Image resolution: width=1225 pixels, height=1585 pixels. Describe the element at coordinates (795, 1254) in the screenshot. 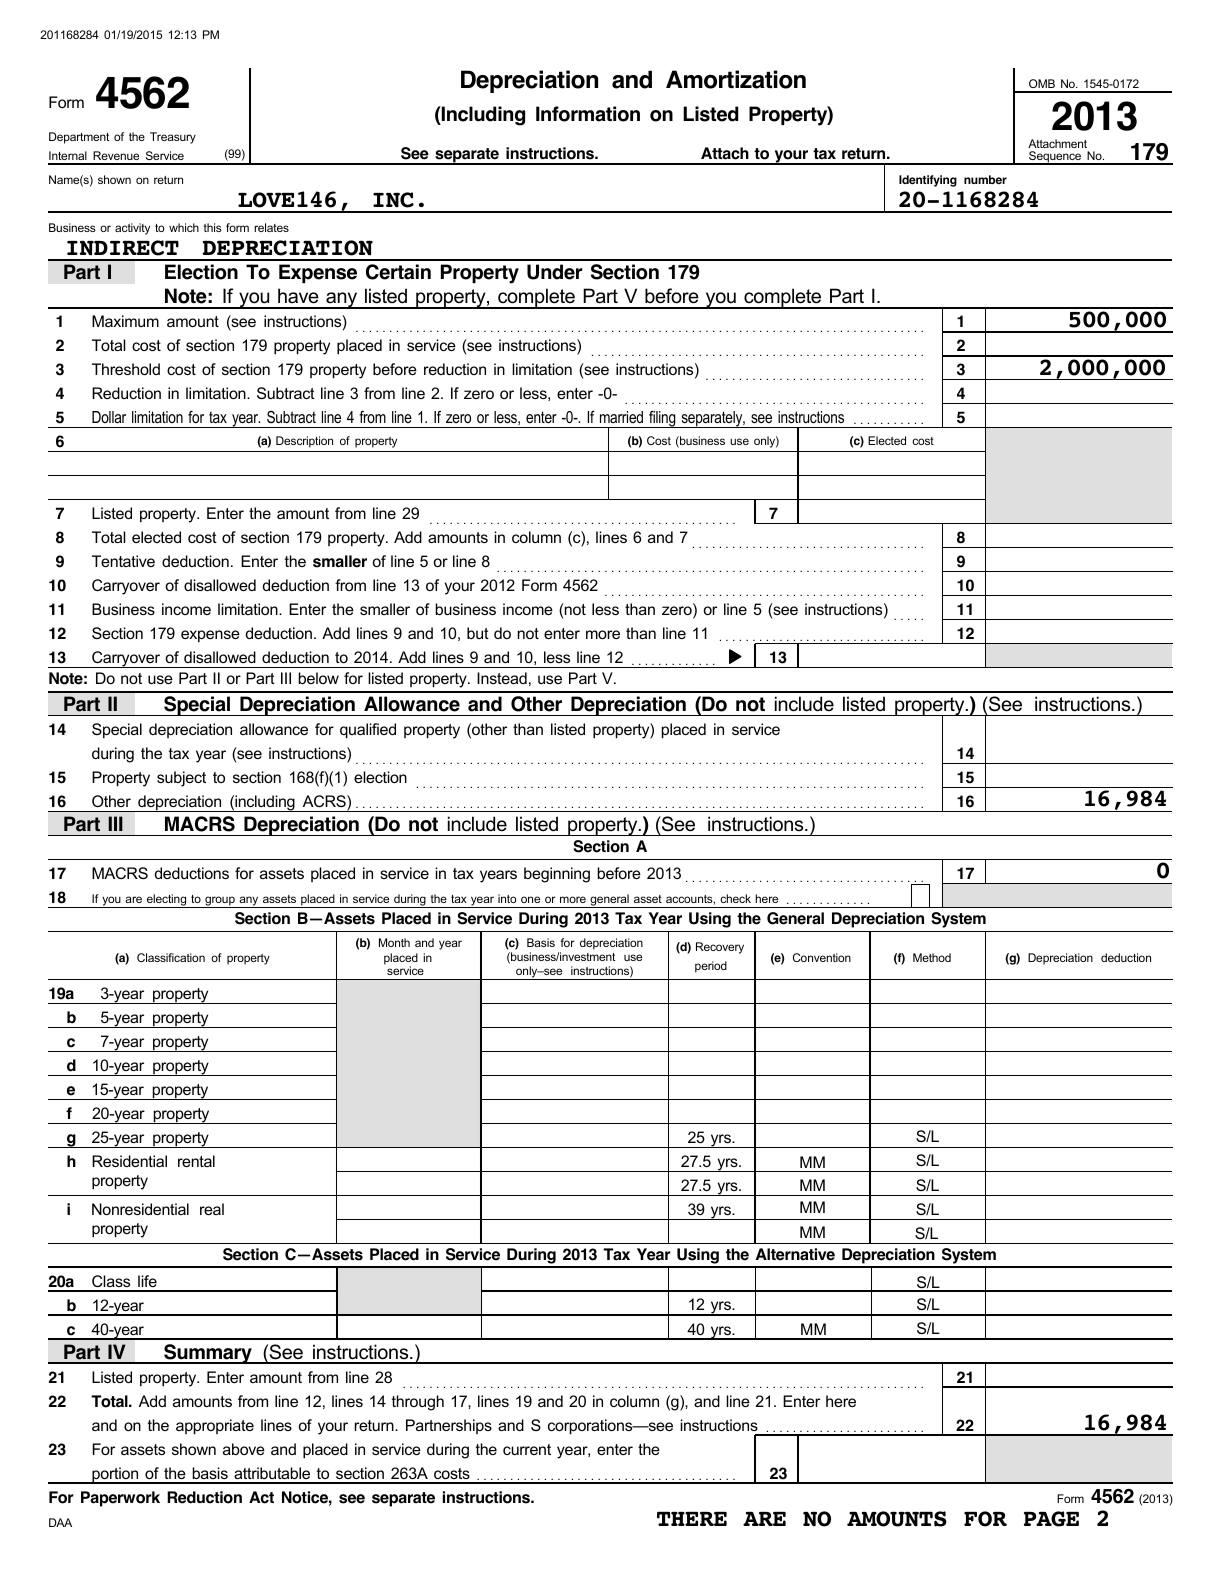

I see `Alternative` at that location.
